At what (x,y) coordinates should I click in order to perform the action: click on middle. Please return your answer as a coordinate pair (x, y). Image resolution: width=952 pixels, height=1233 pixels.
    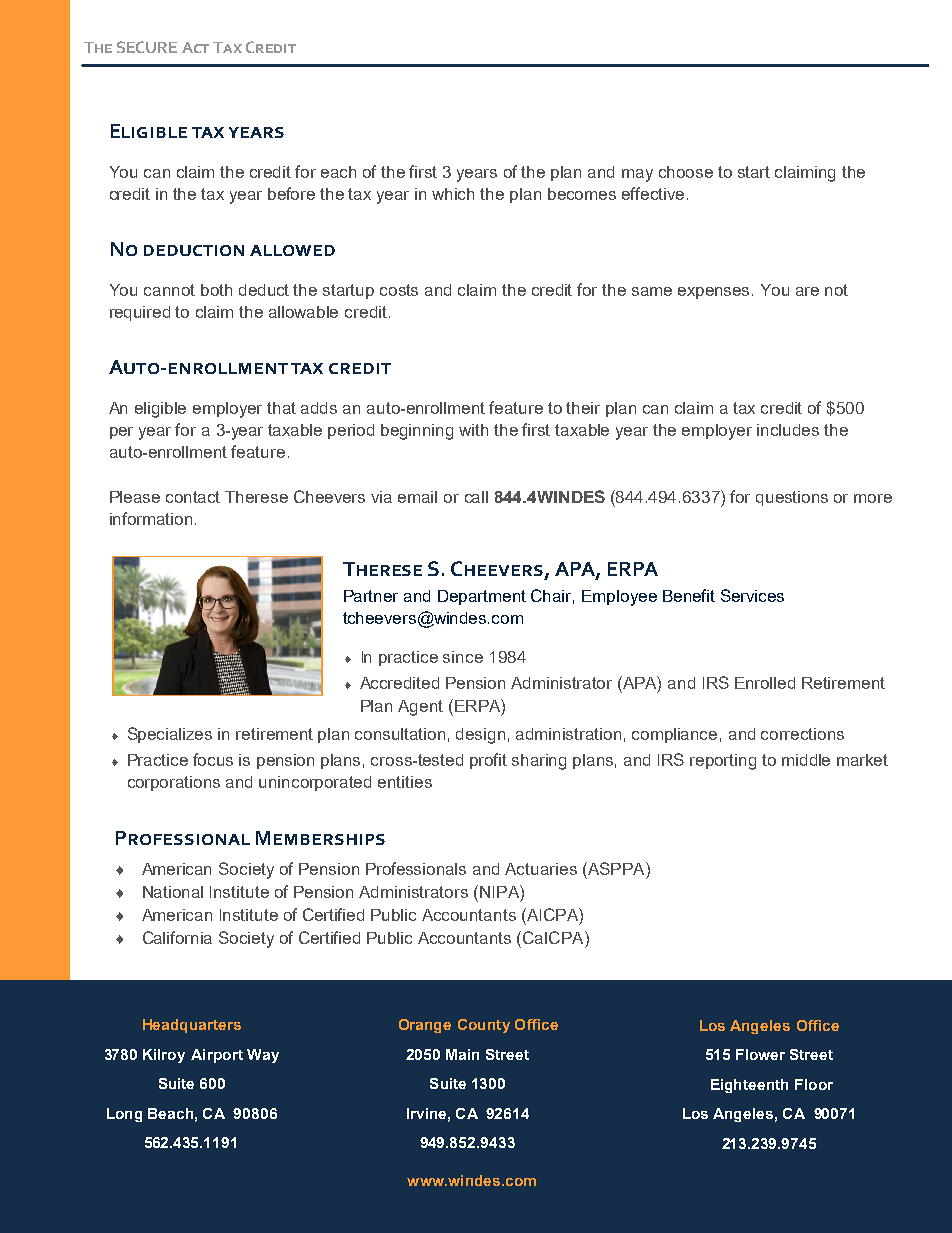
    Looking at the image, I should click on (806, 760).
